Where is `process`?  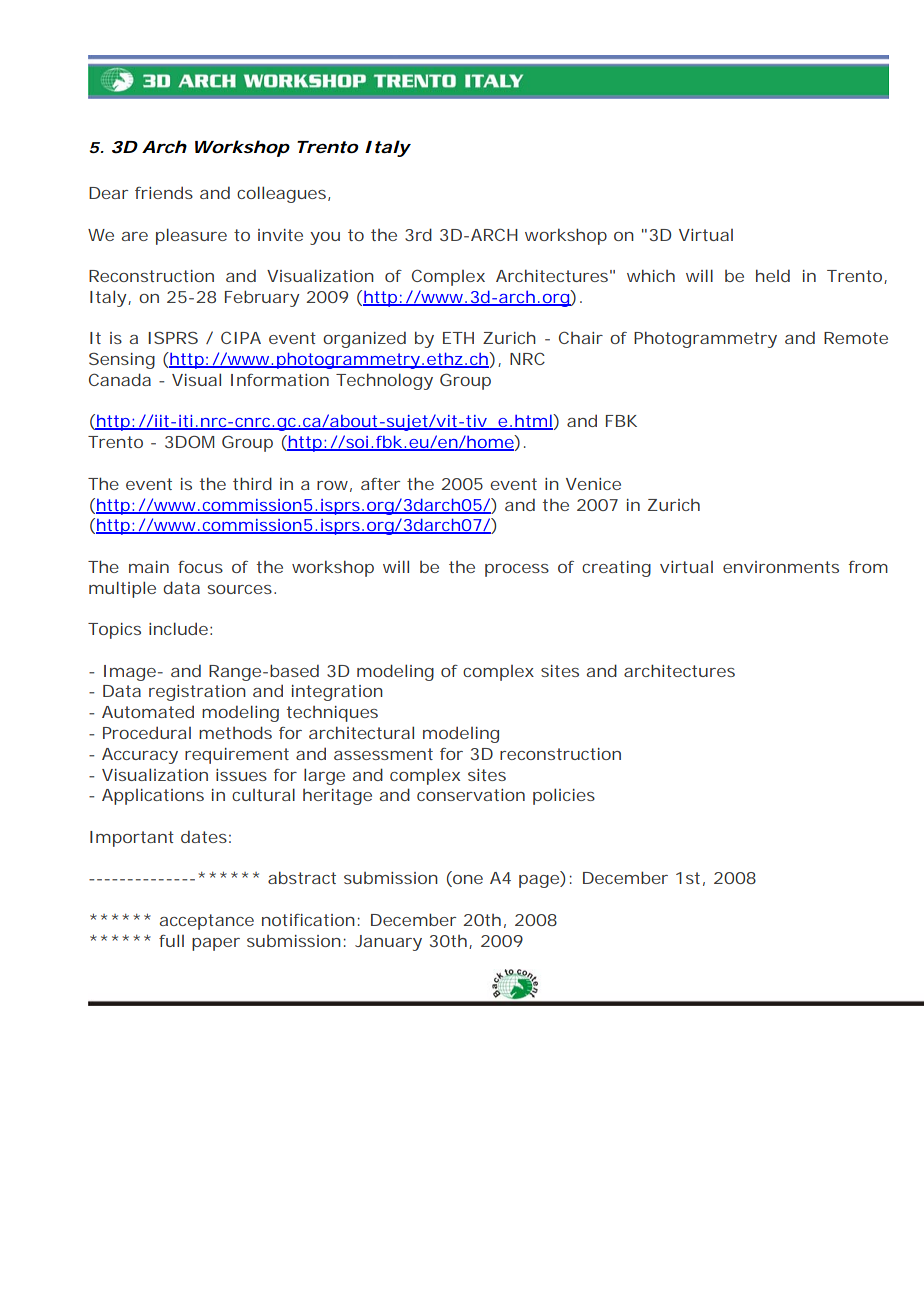
process is located at coordinates (517, 570).
